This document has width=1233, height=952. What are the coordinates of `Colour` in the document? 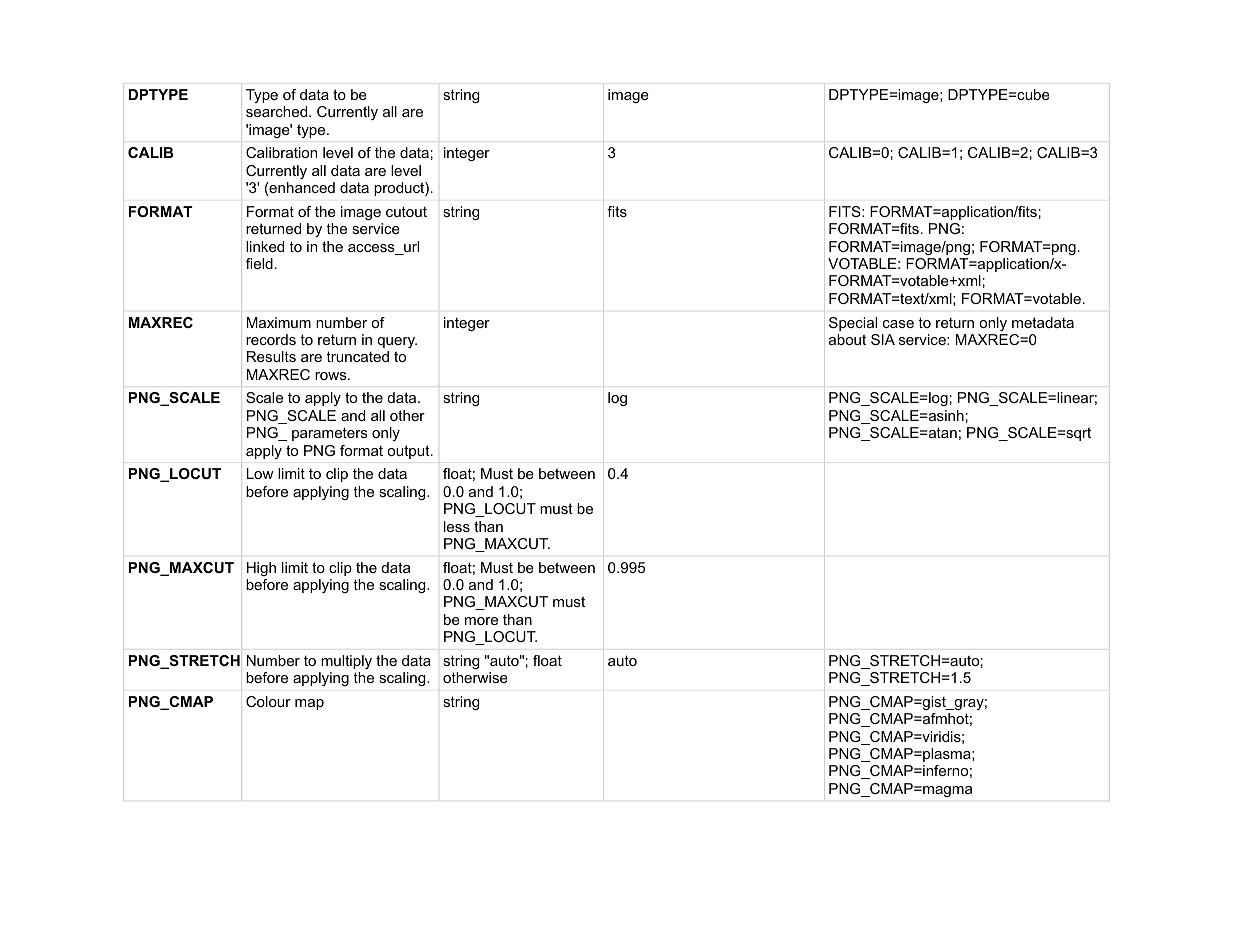 It's located at (268, 701).
